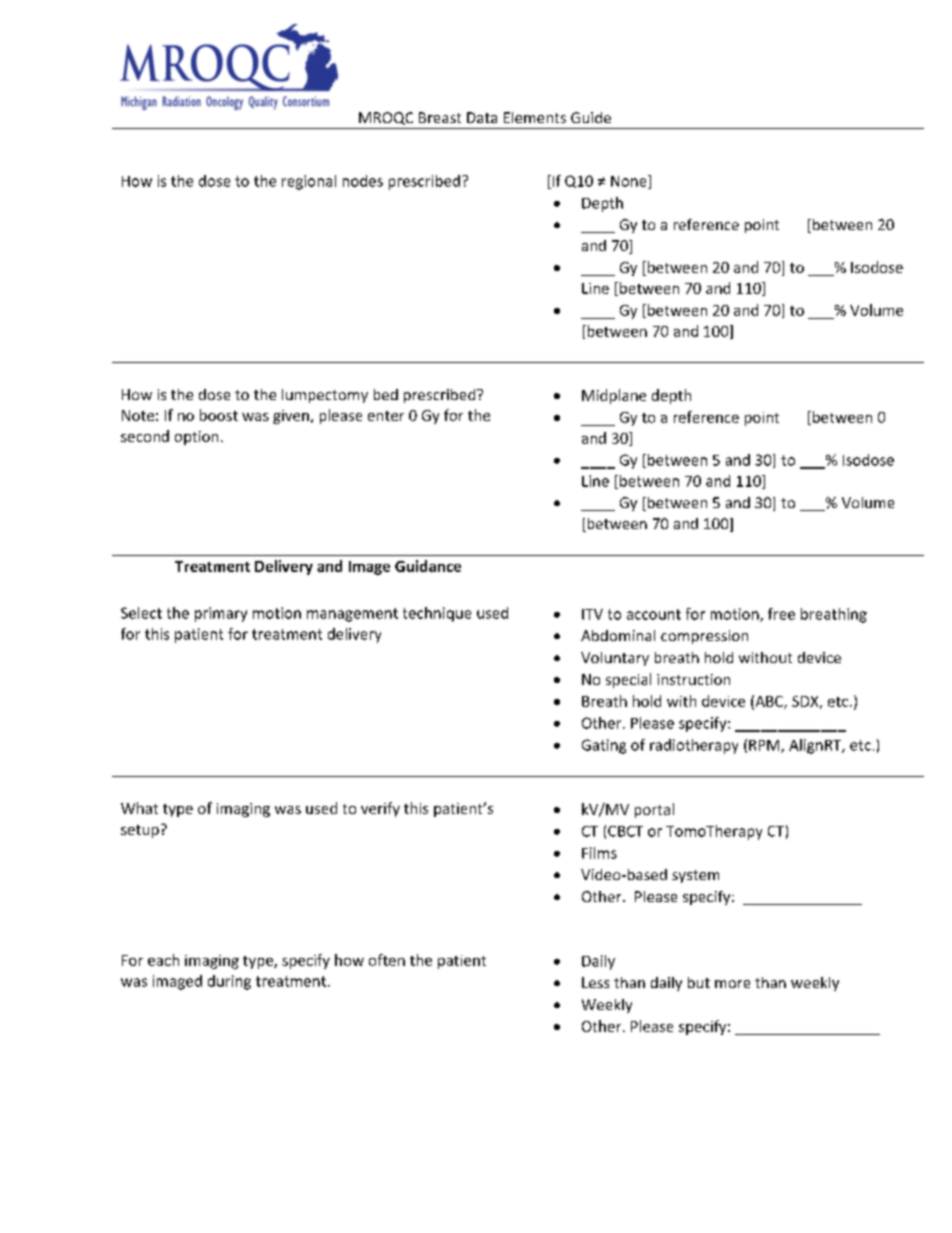 The image size is (952, 1233). Describe the element at coordinates (229, 982) in the screenshot. I see `during` at that location.
